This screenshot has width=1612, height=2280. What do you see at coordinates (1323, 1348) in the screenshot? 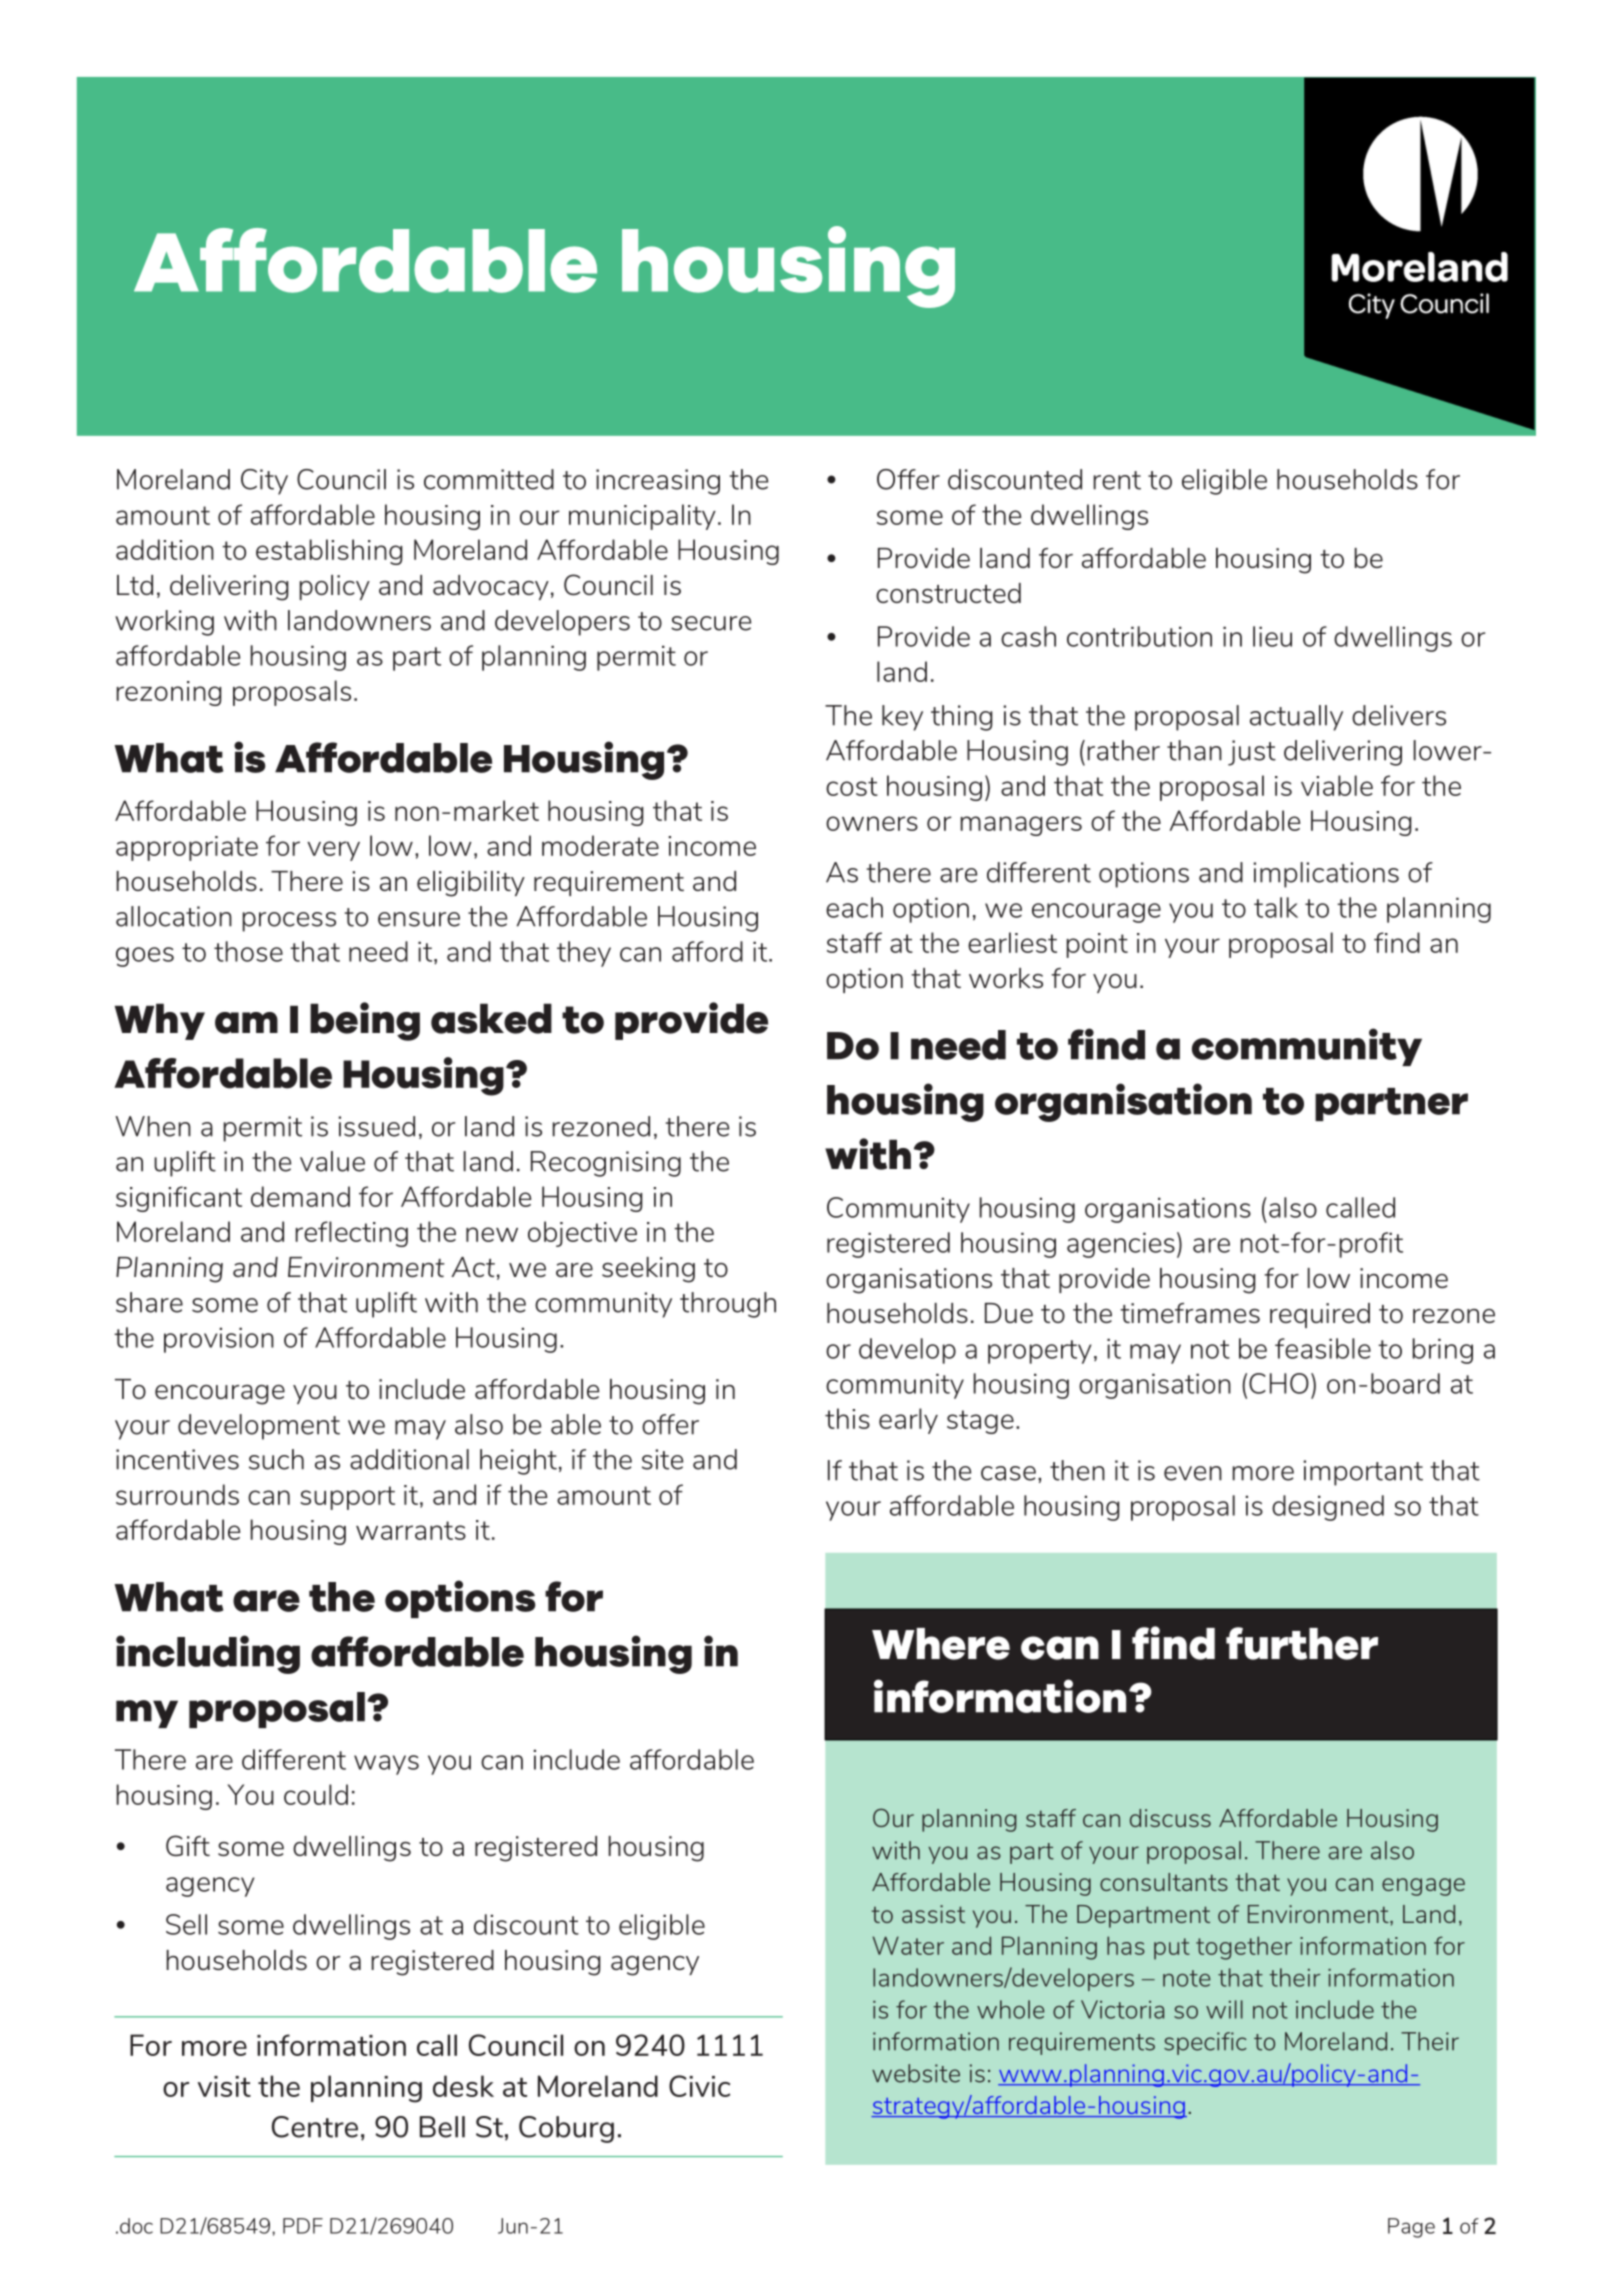
I see `feasible` at bounding box center [1323, 1348].
